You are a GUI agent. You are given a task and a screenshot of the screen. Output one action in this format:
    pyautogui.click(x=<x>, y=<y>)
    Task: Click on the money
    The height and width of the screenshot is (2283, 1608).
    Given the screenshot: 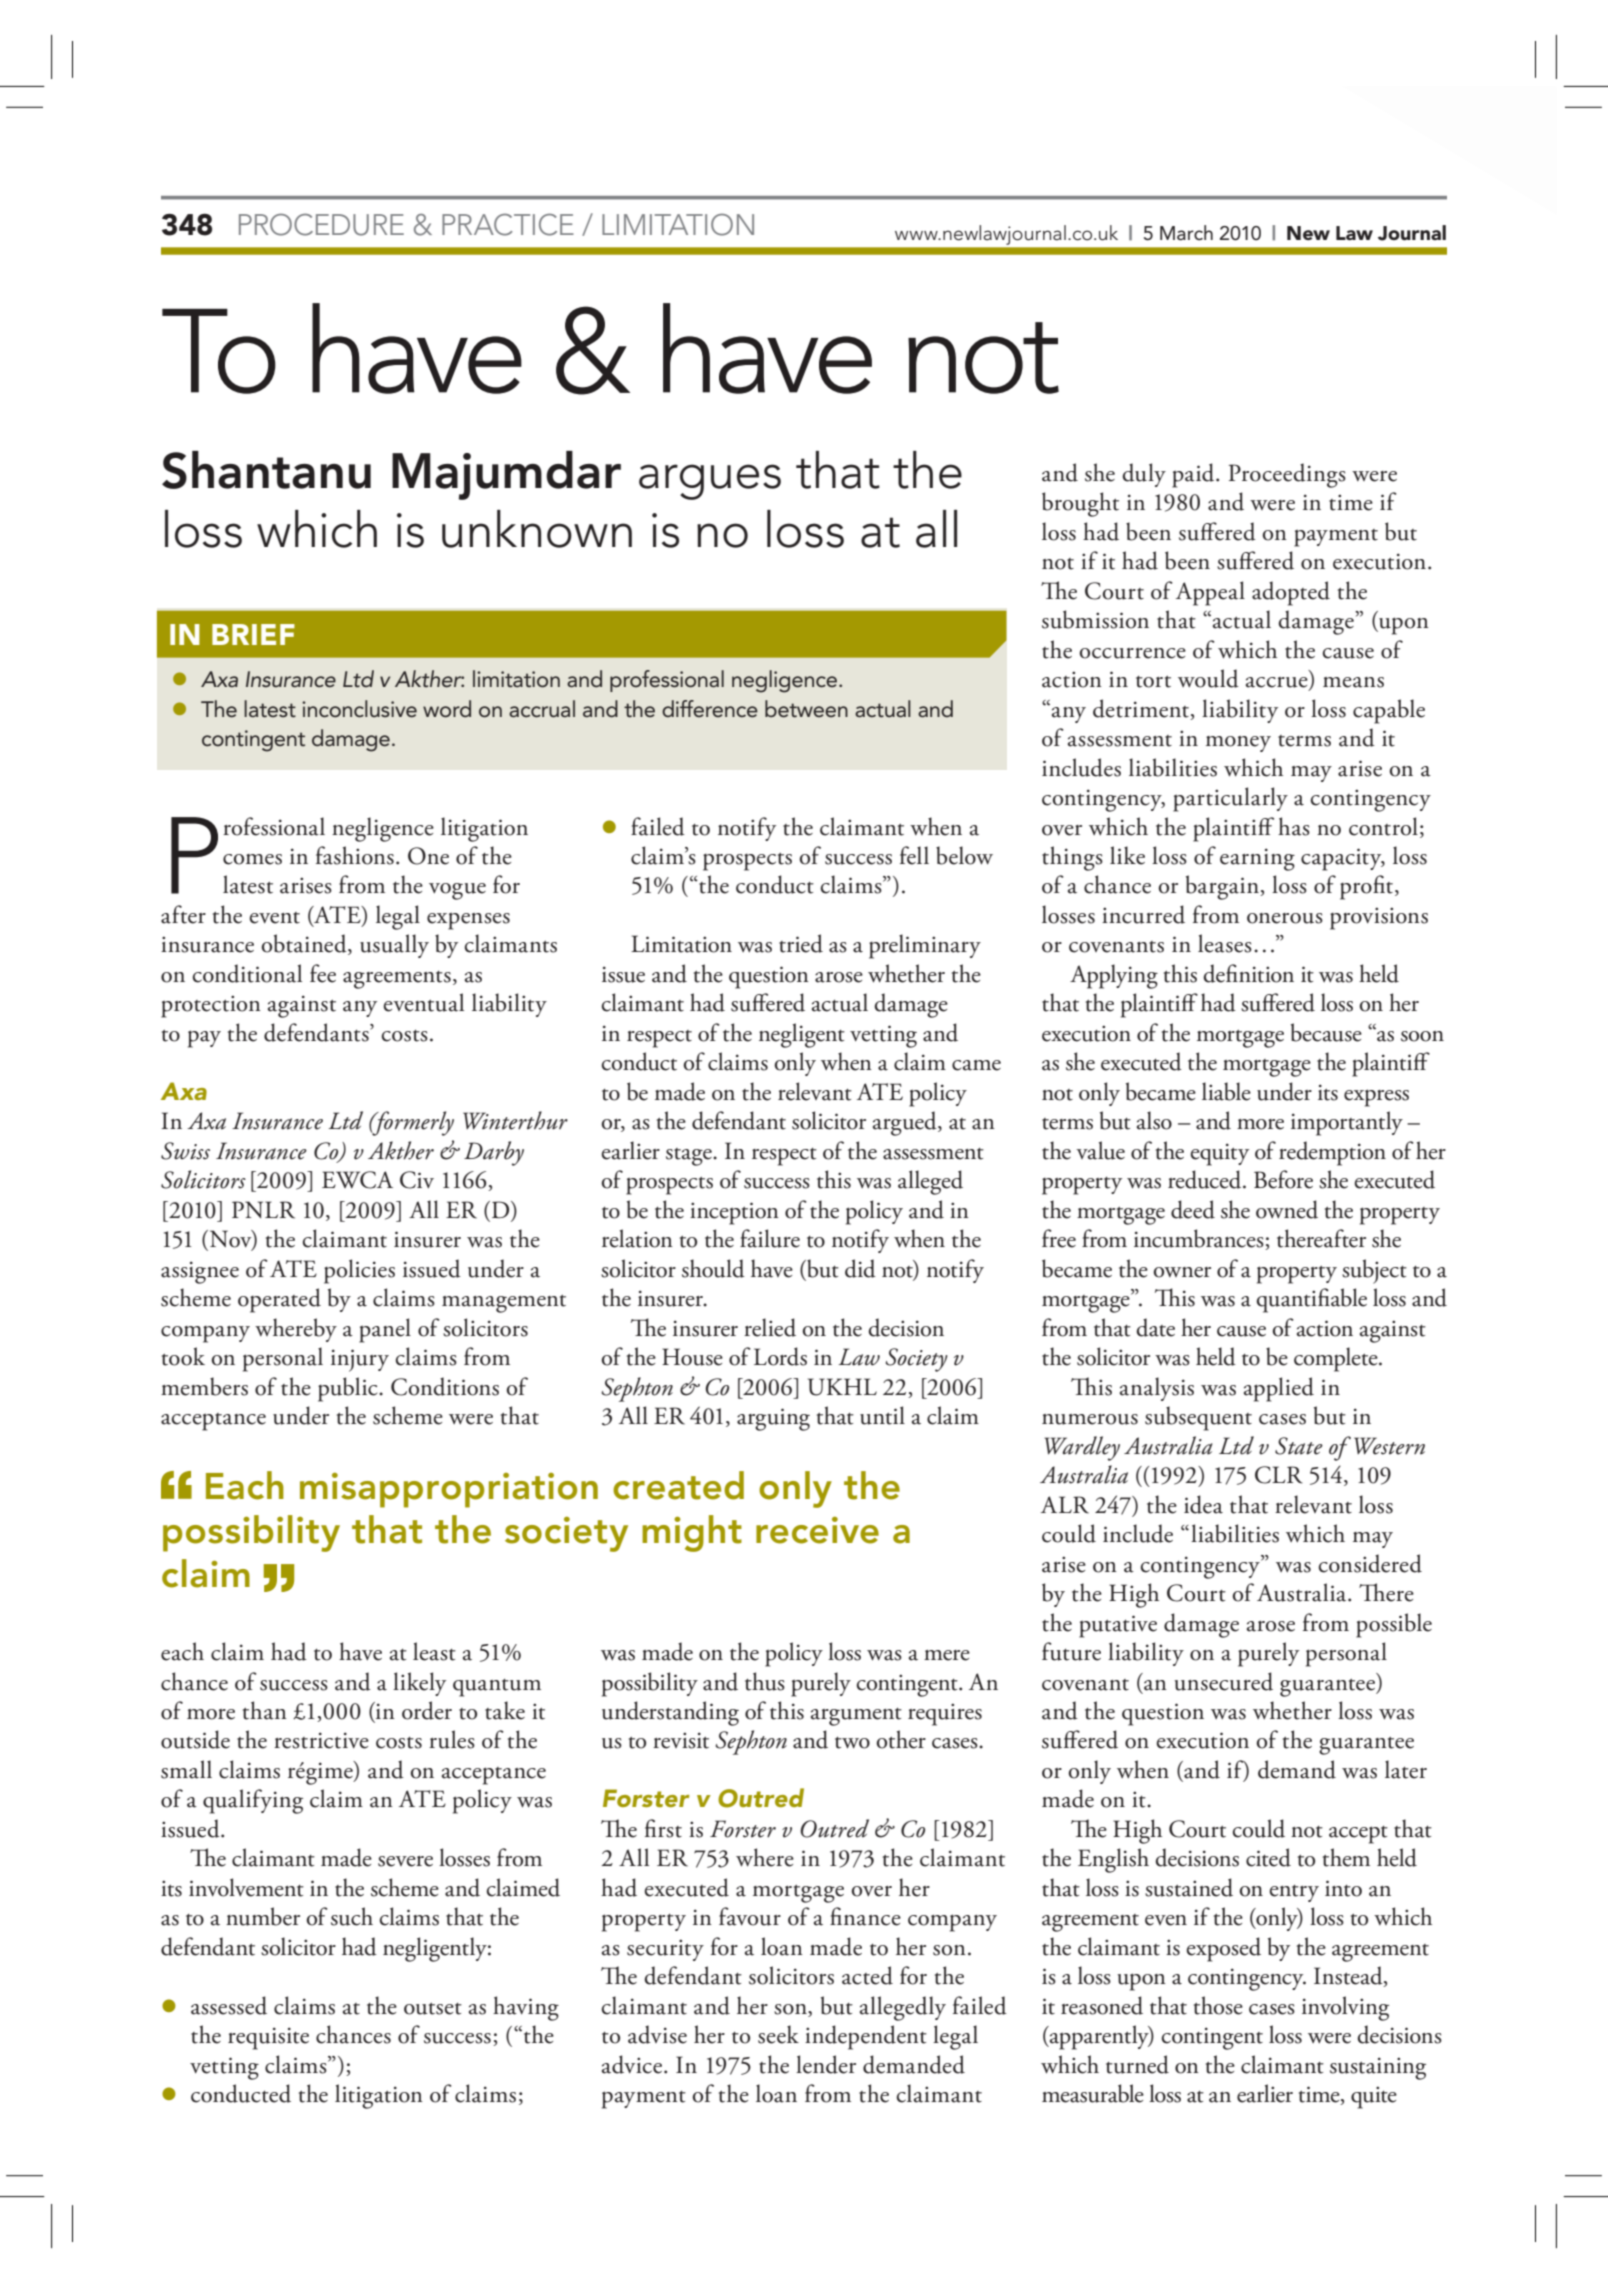 What is the action you would take?
    pyautogui.click(x=1238, y=744)
